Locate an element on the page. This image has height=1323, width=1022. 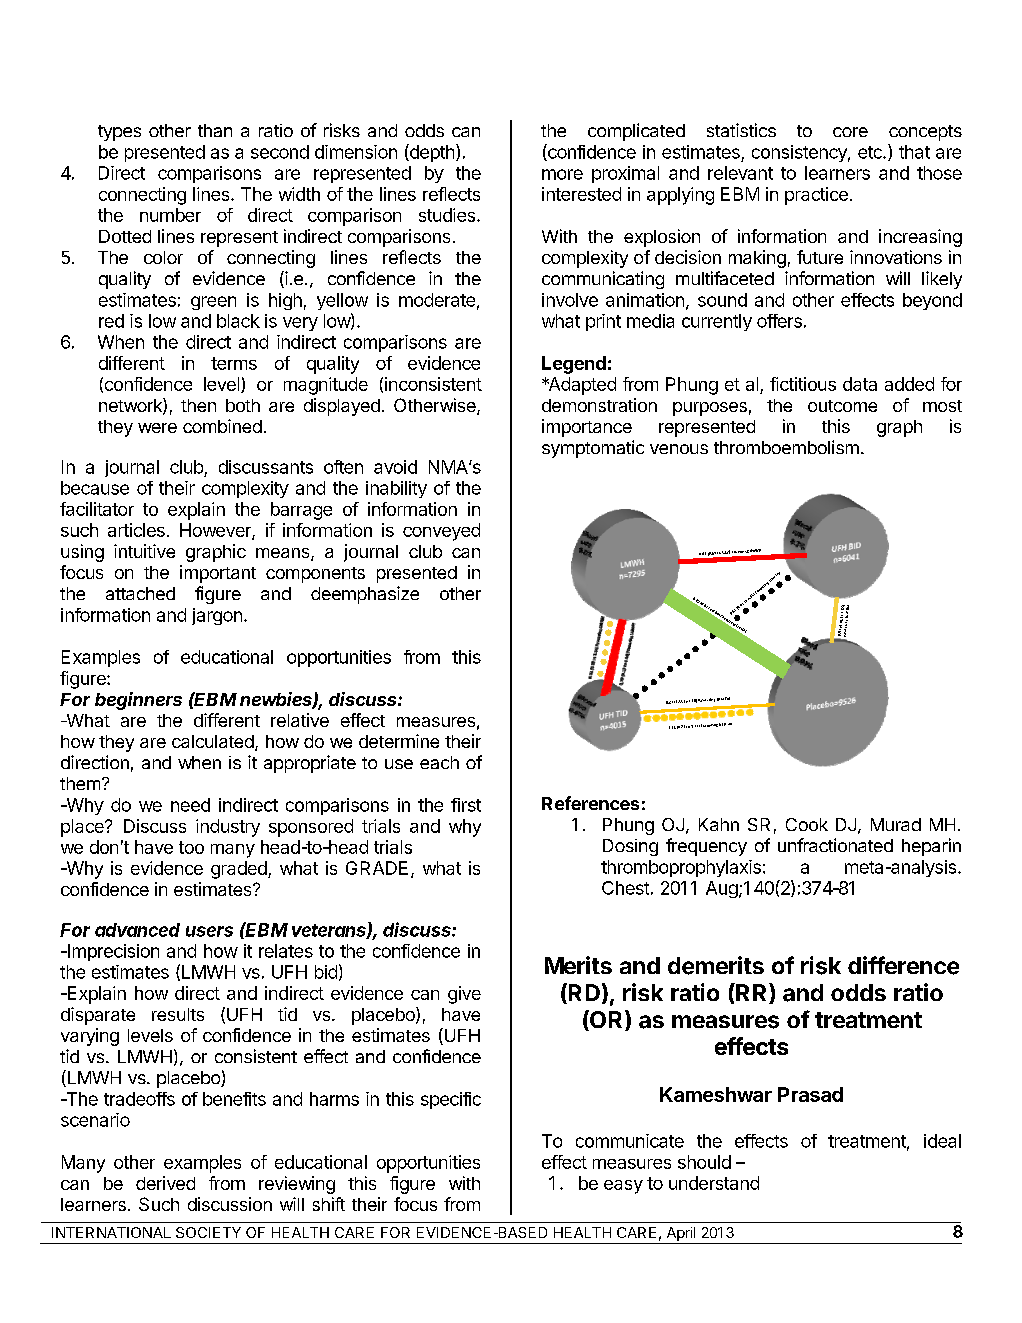
derived is located at coordinates (165, 1183).
